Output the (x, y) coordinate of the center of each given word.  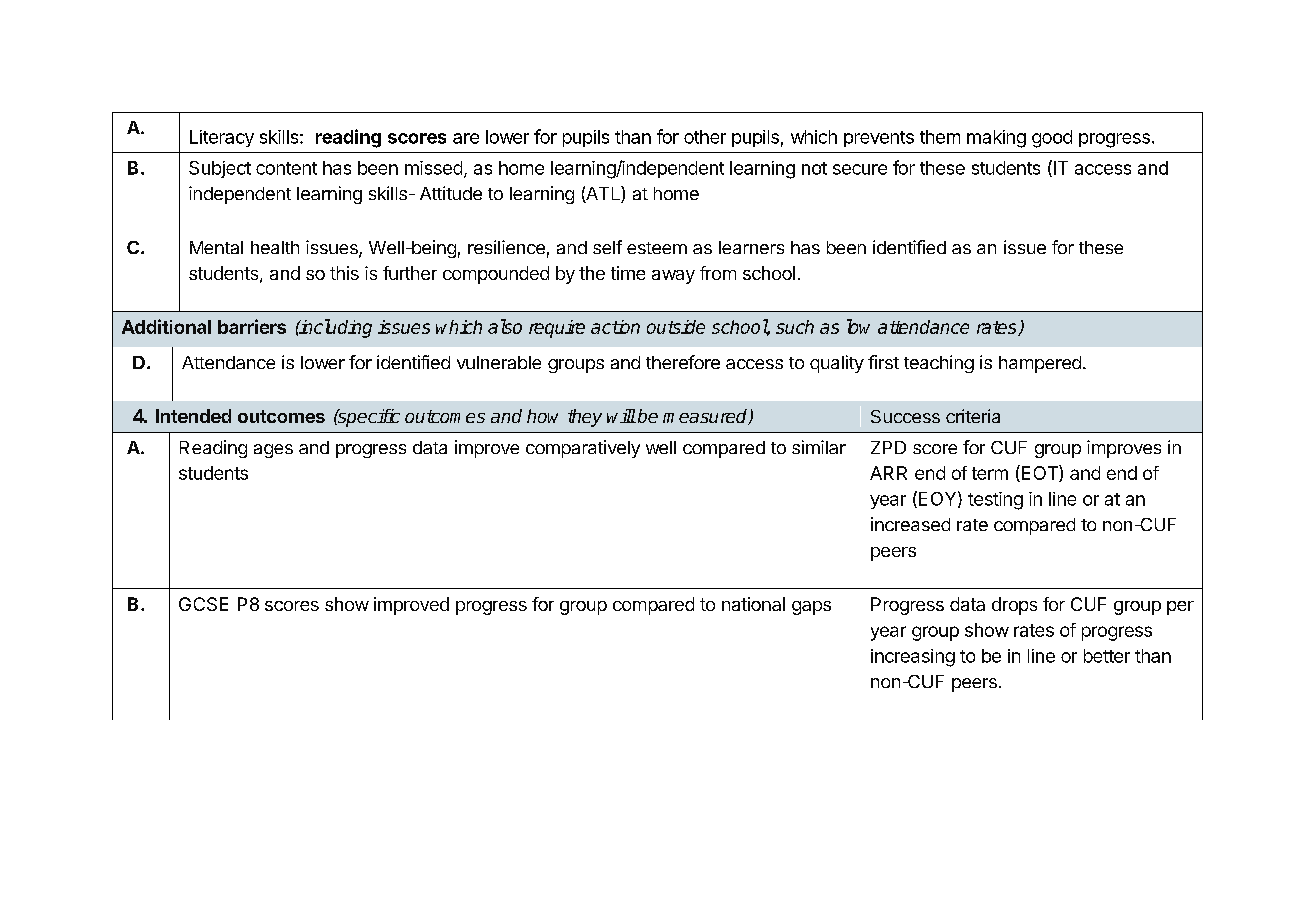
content (286, 168)
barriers (252, 326)
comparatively (583, 449)
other (705, 137)
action (615, 327)
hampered (1040, 364)
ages (273, 451)
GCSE (203, 604)
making (996, 139)
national (753, 604)
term (990, 473)
